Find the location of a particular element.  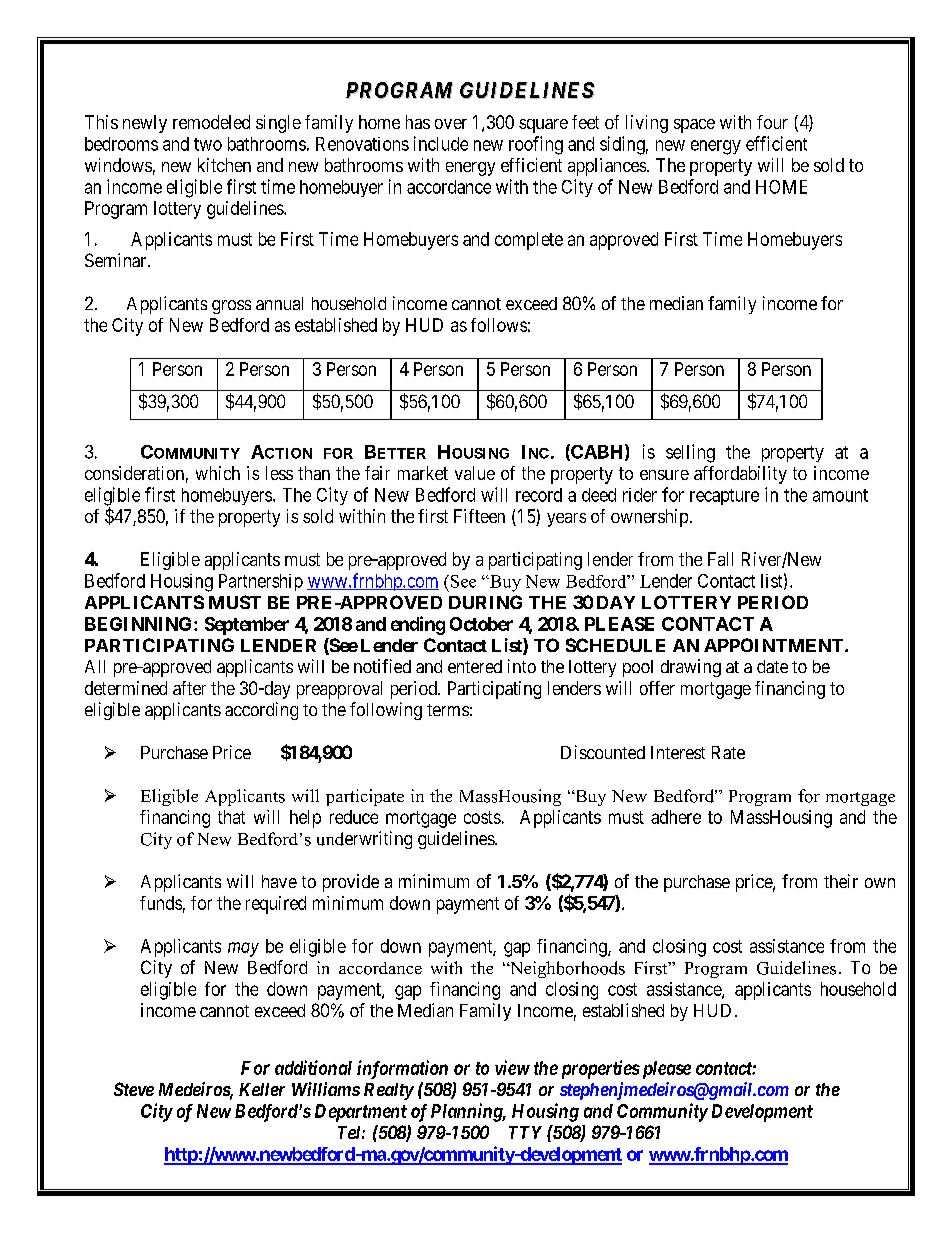

that is located at coordinates (231, 817).
